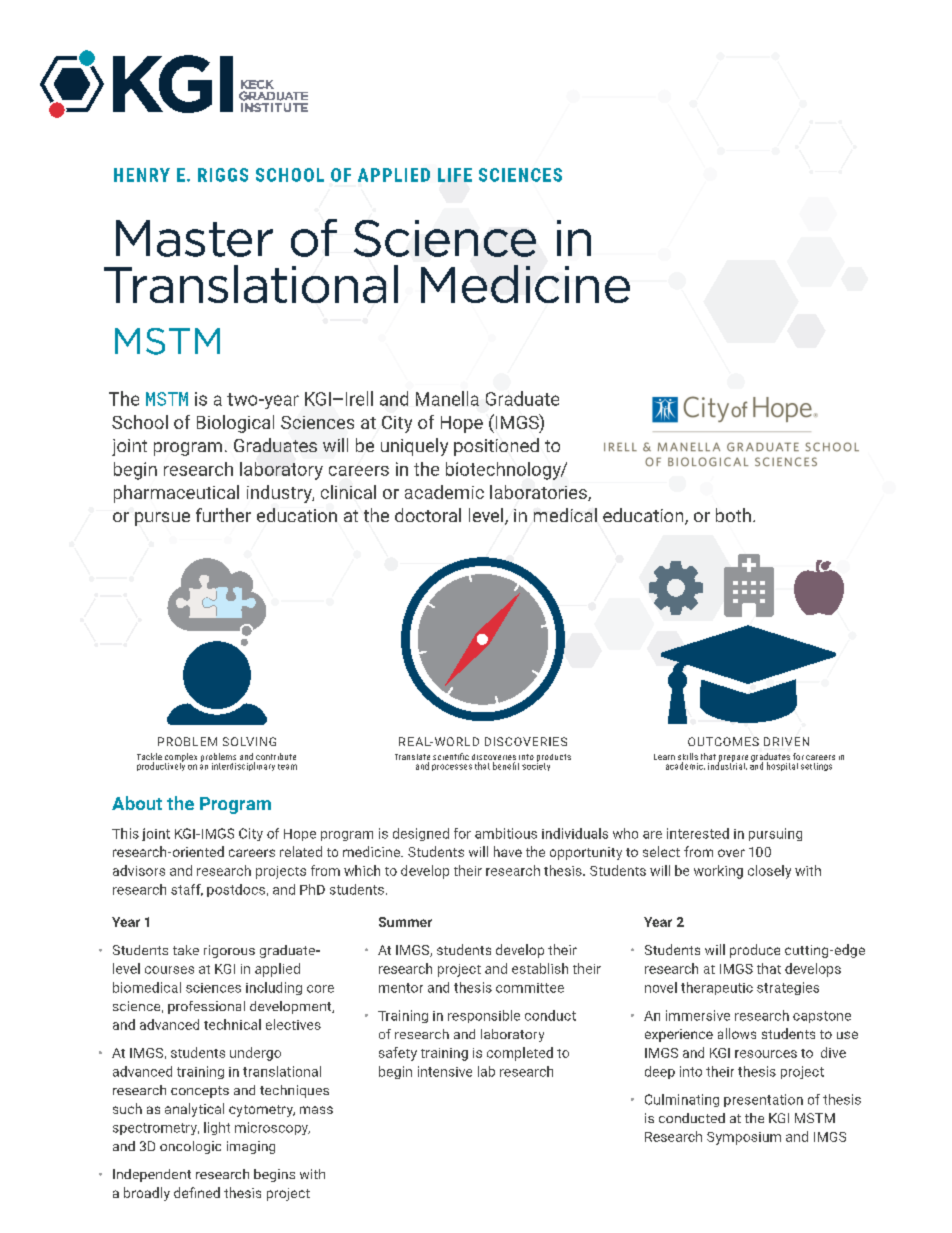 This screenshot has width=952, height=1233. I want to click on Summer, so click(405, 922).
